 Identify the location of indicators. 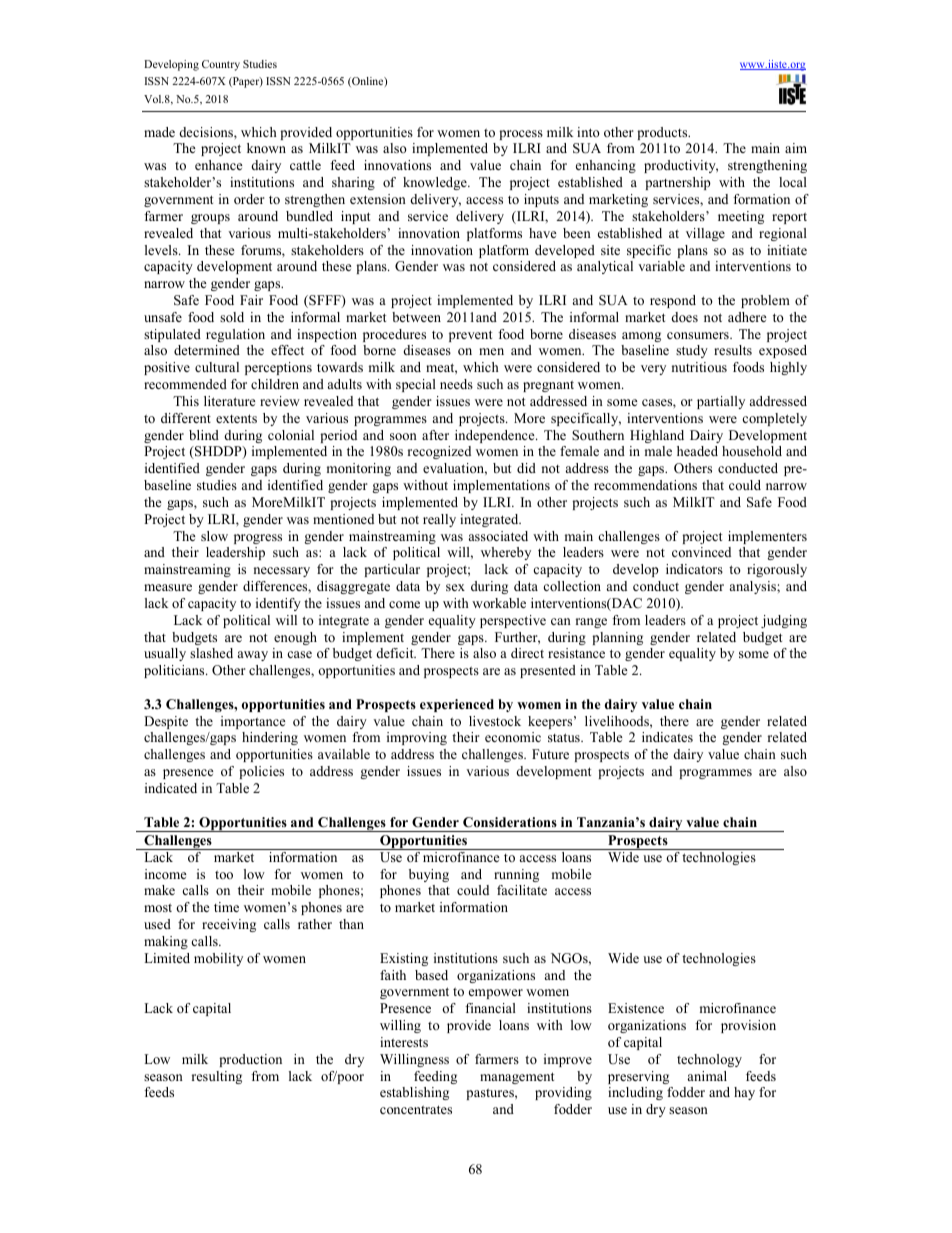
(694, 569).
